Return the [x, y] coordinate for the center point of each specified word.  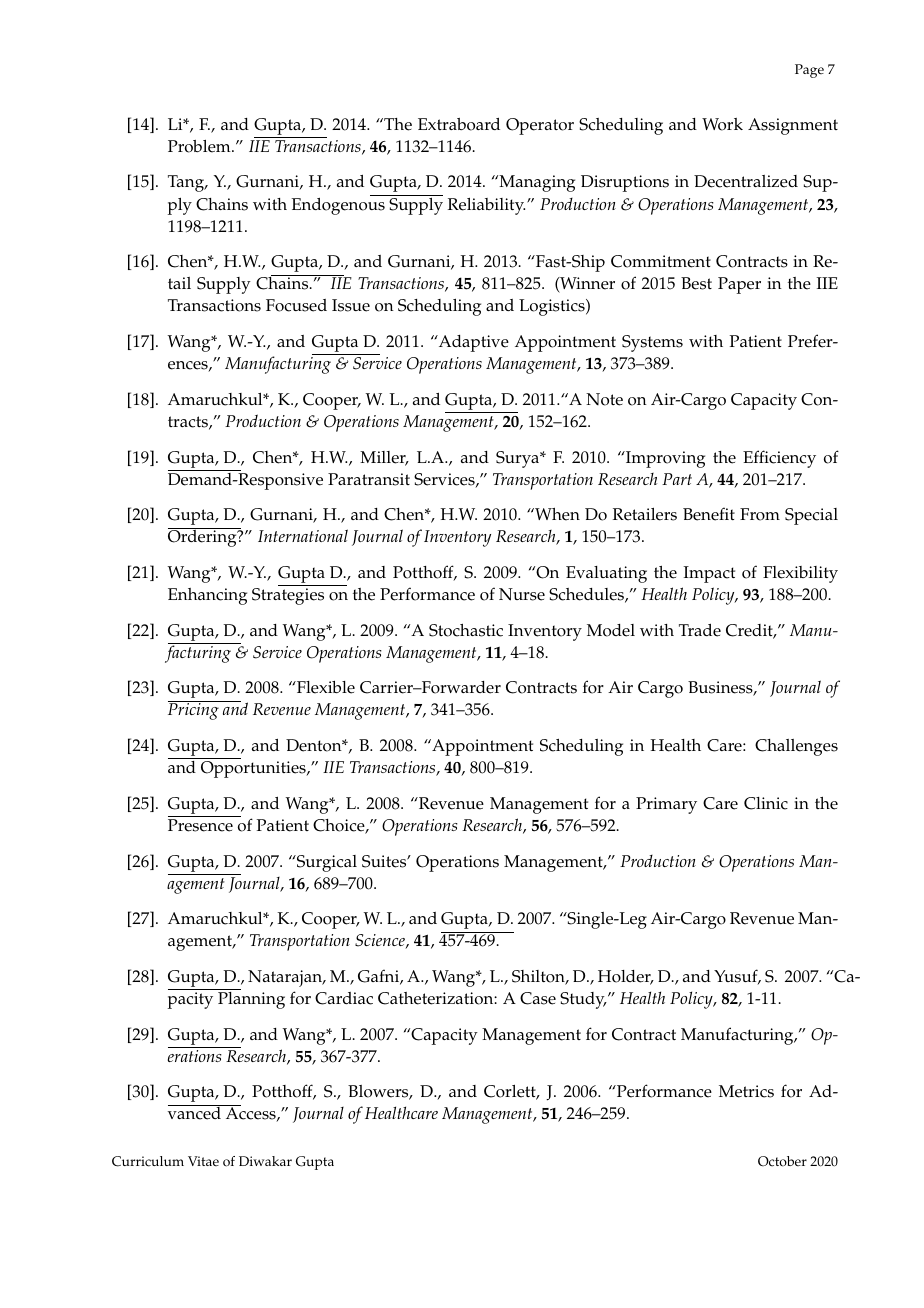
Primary [666, 805]
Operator [540, 126]
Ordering [203, 537]
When [556, 514]
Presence [200, 825]
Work [722, 124]
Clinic [766, 803]
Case [538, 998]
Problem [200, 146]
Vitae [203, 1161]
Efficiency [779, 459]
